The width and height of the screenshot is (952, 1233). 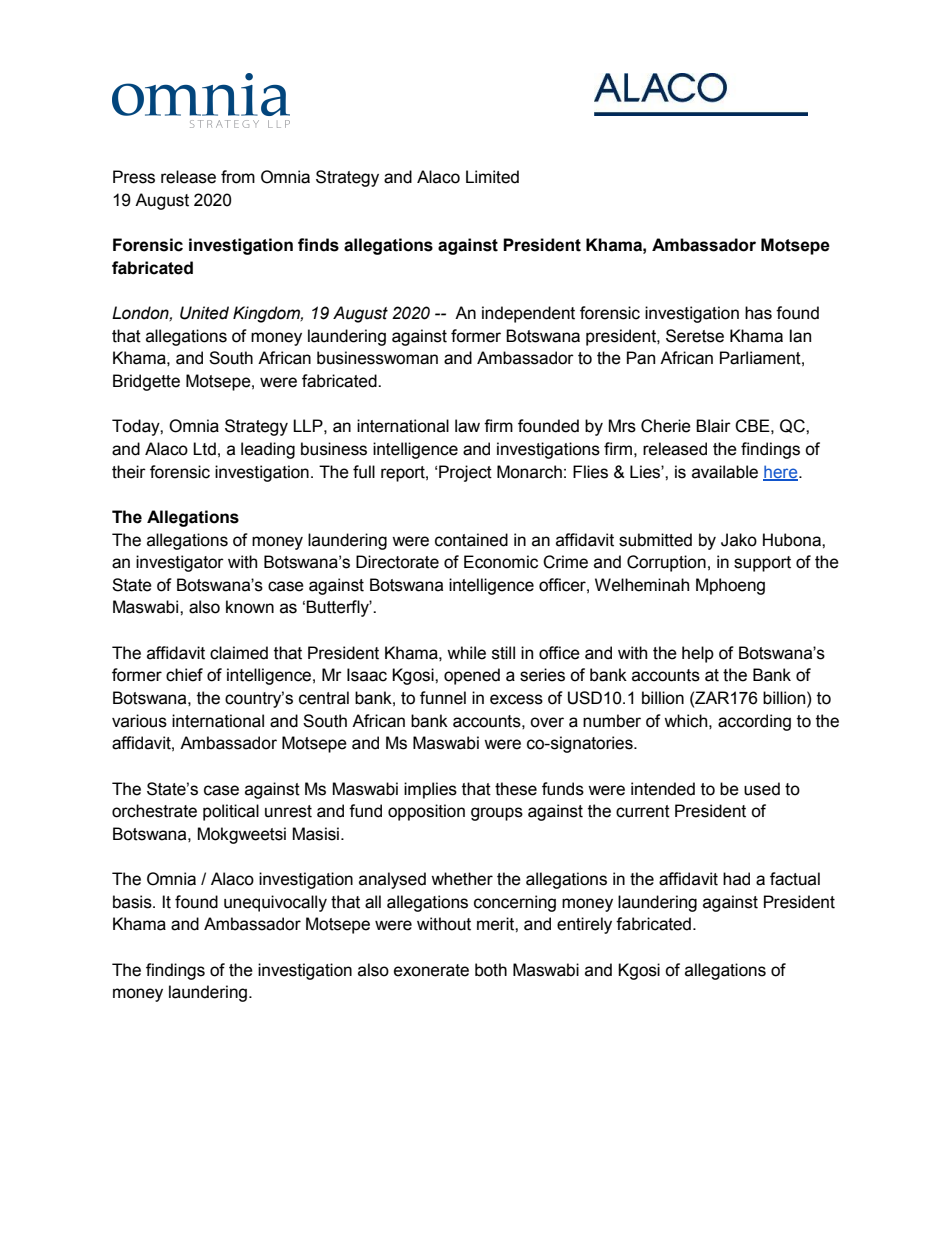 What do you see at coordinates (275, 903) in the screenshot?
I see `unequivocally` at bounding box center [275, 903].
